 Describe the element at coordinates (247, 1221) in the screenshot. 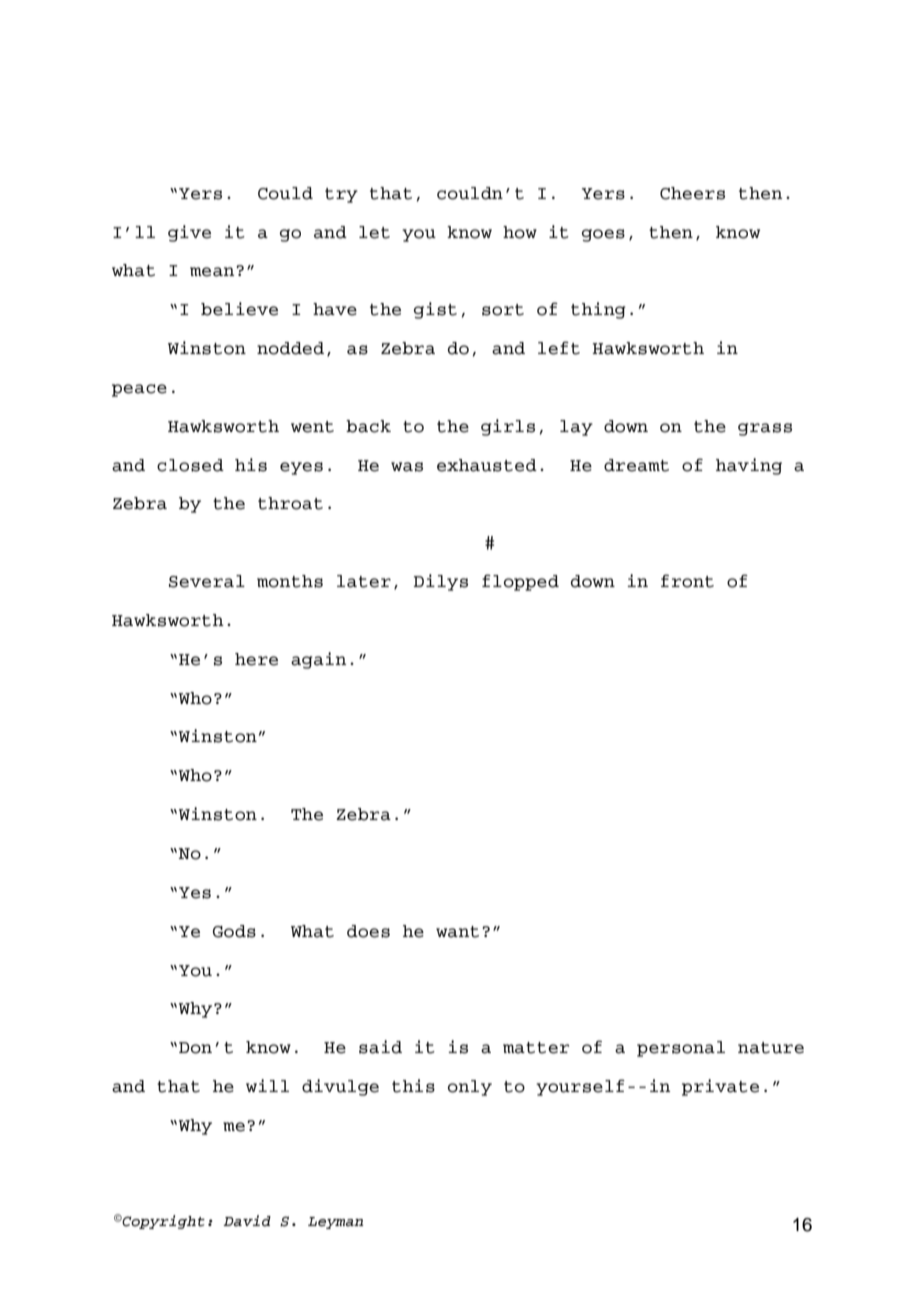

I see `David` at that location.
